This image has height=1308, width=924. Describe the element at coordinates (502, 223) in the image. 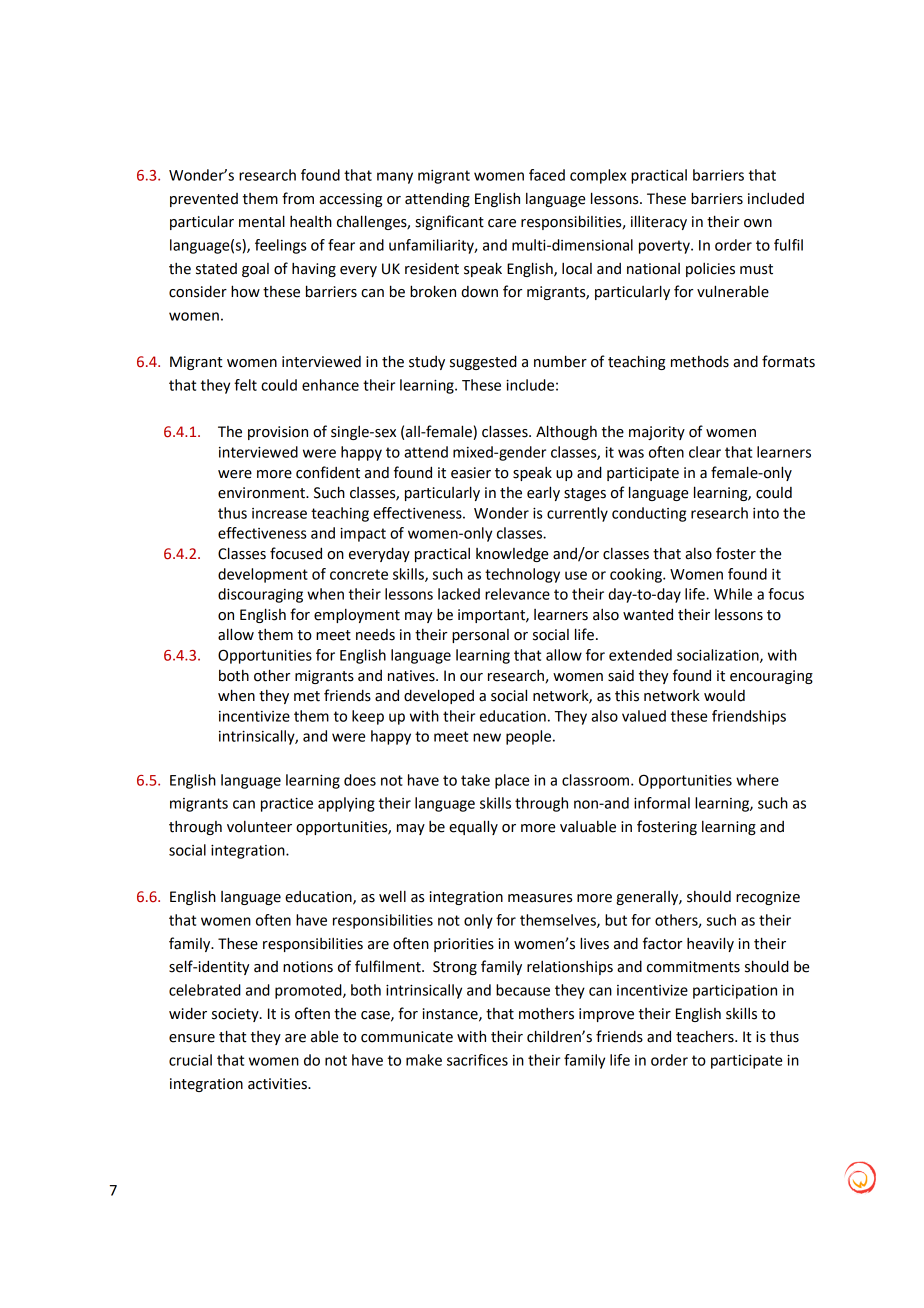

I see `care` at that location.
